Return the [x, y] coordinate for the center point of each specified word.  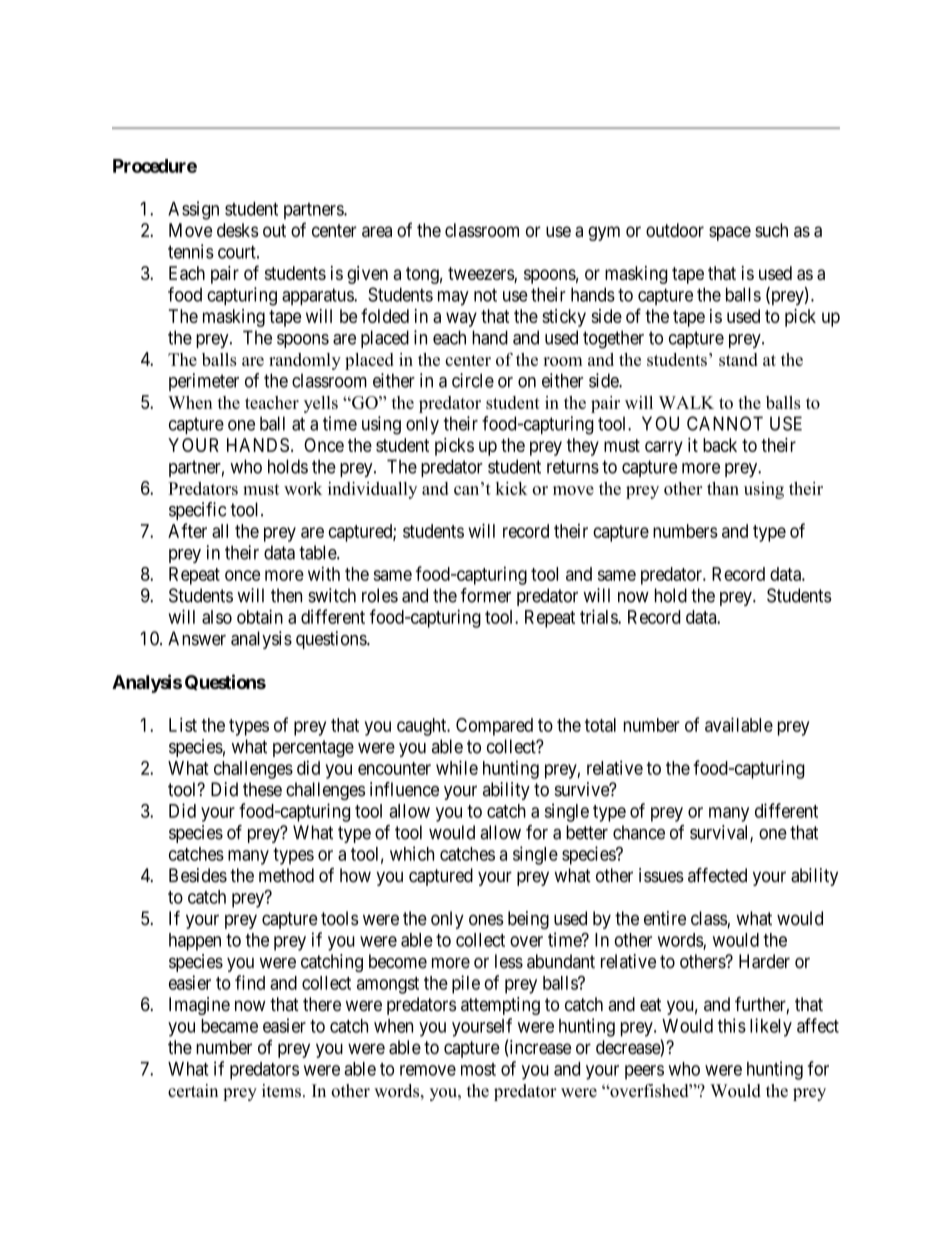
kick [512, 488]
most [478, 1069]
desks [237, 230]
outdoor [675, 230]
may [453, 298]
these [262, 789]
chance [639, 832]
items [281, 1090]
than [723, 488]
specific [197, 511]
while [457, 767]
